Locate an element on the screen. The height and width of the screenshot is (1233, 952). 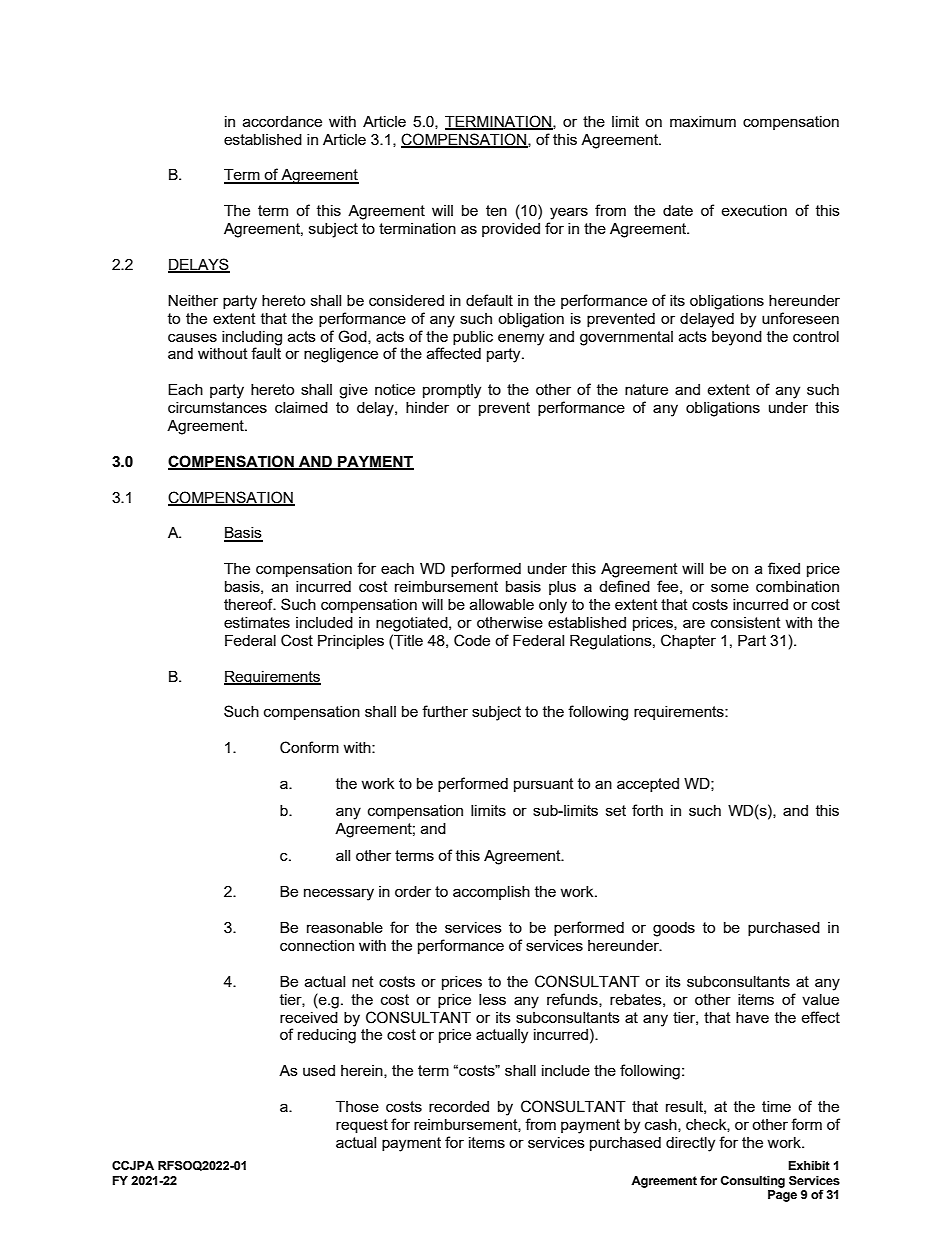
accordance is located at coordinates (282, 121).
